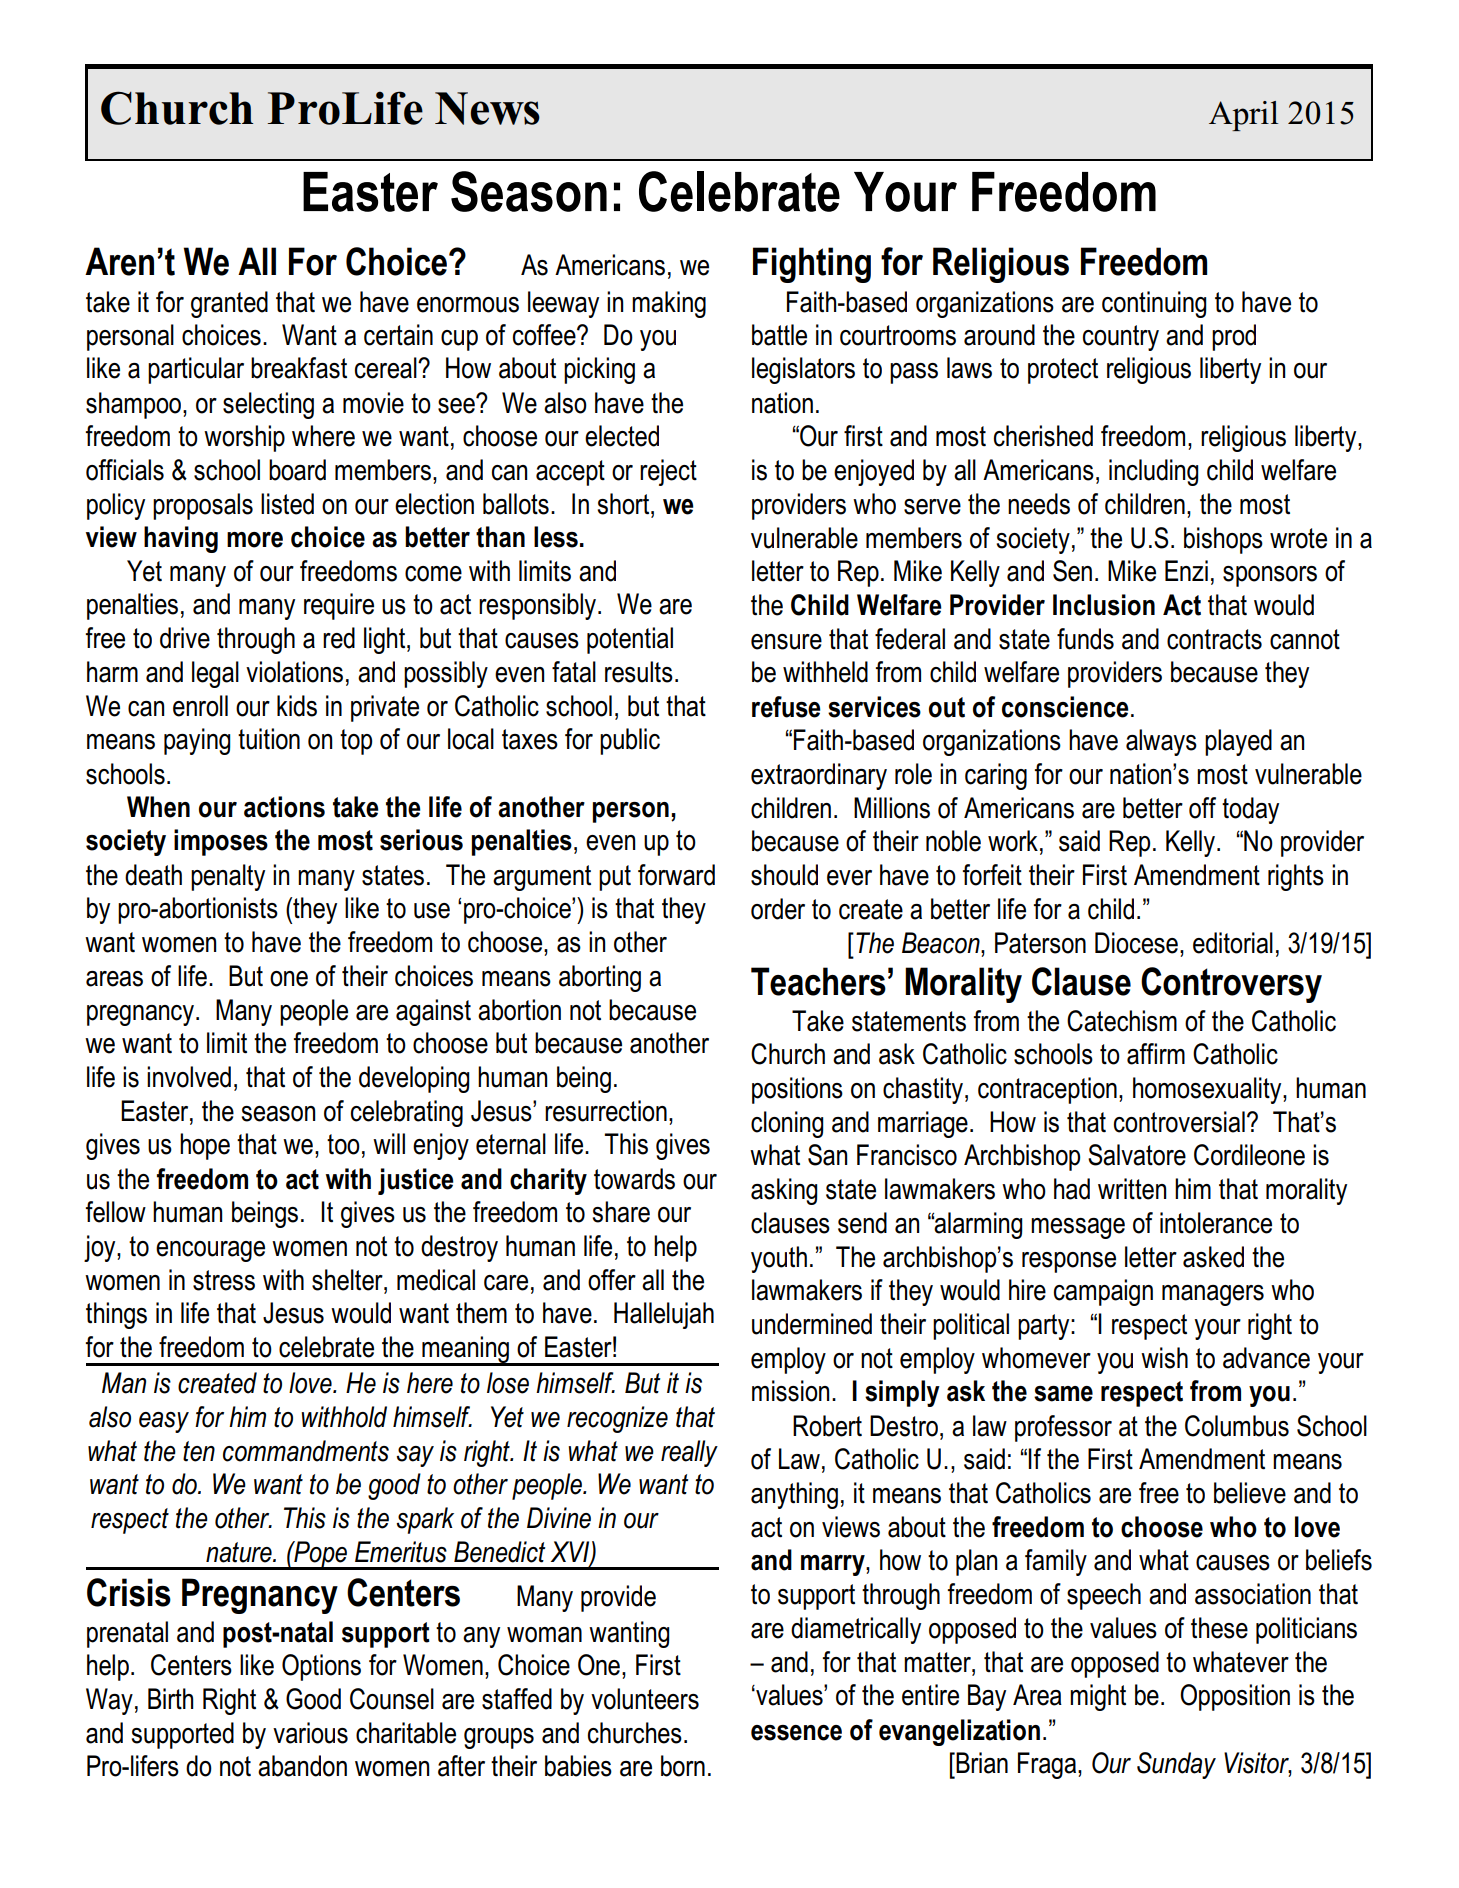 Image resolution: width=1459 pixels, height=1888 pixels. I want to click on Fighting, so click(812, 265).
